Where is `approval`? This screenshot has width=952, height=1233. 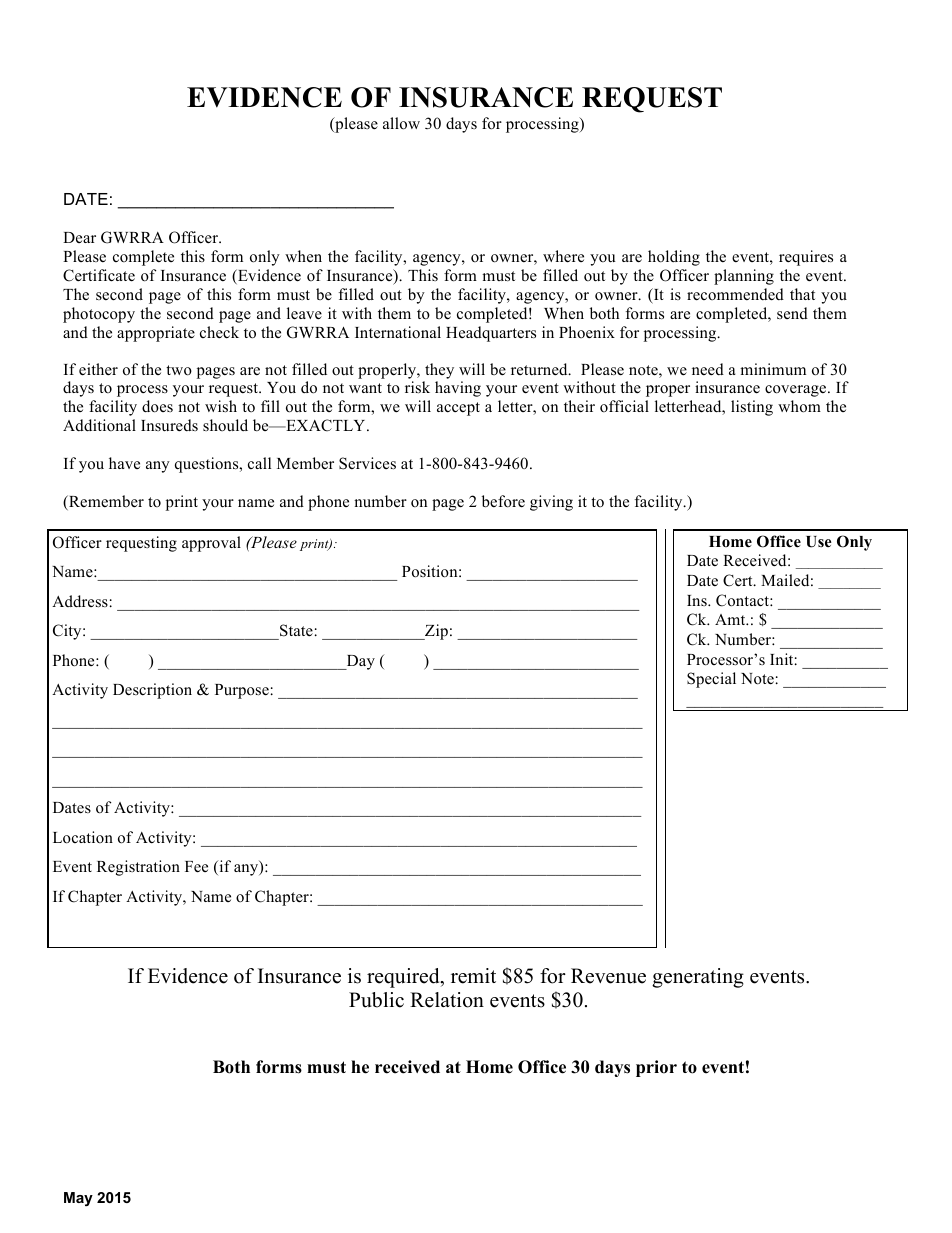
approval is located at coordinates (211, 544).
